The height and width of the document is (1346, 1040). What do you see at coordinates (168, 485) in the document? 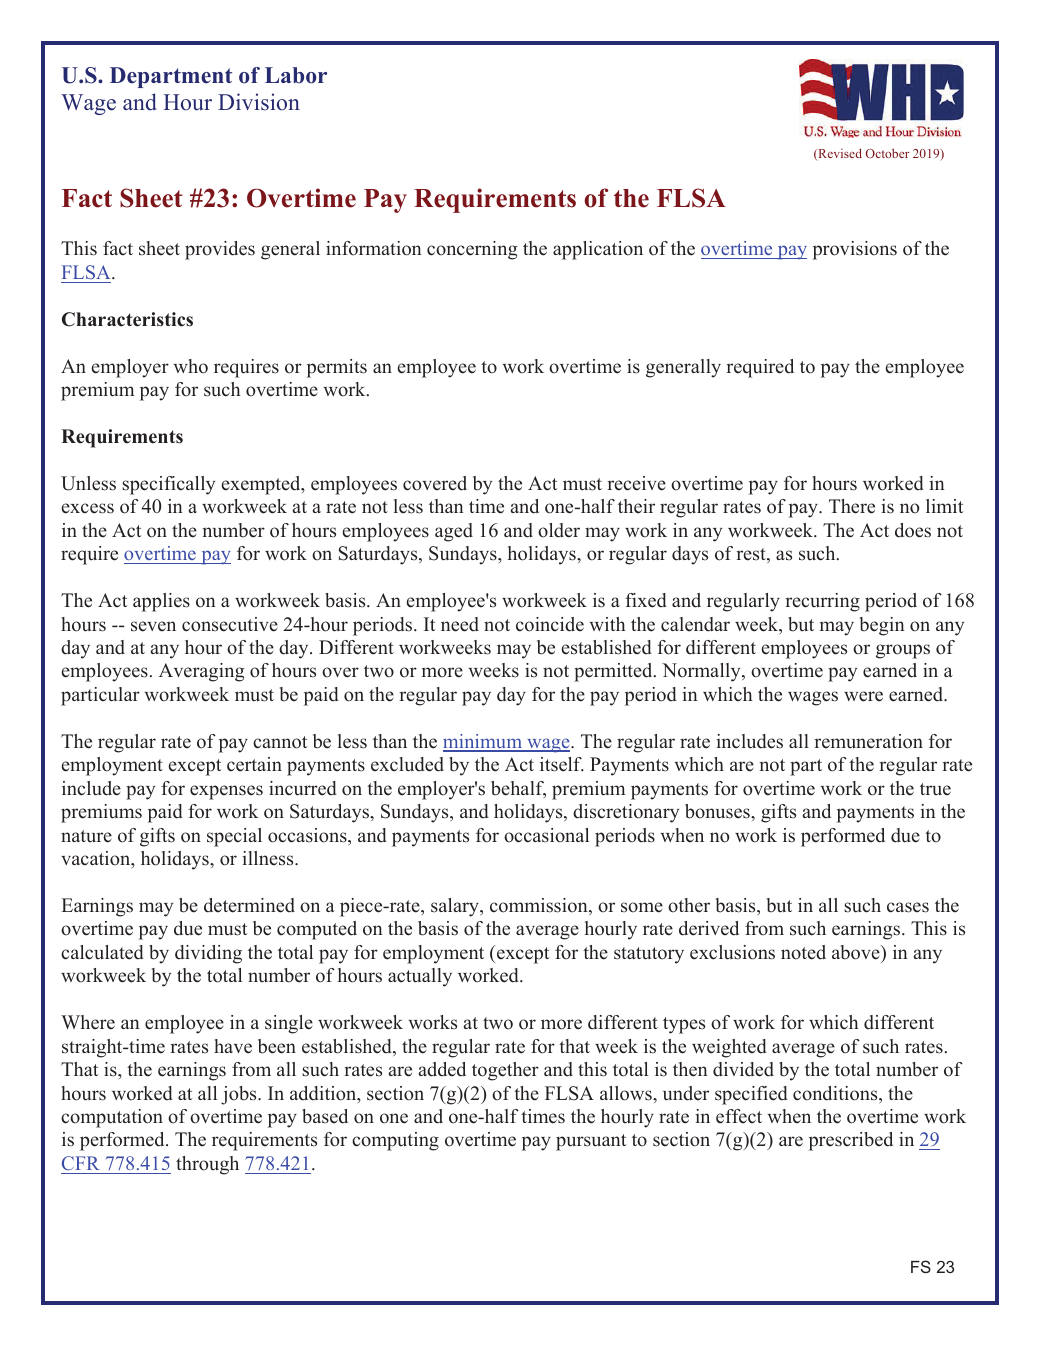
I see `specifically` at bounding box center [168, 485].
